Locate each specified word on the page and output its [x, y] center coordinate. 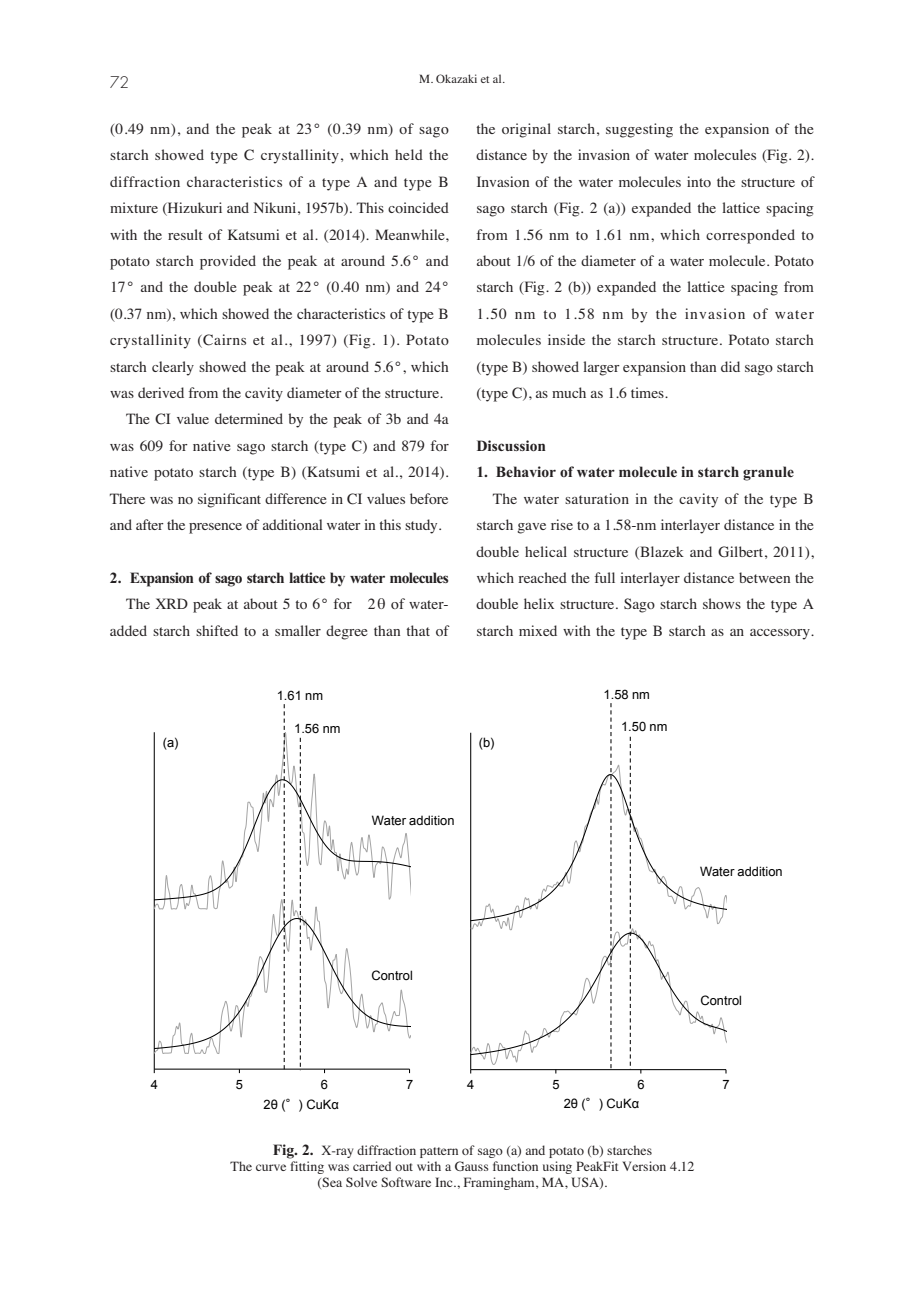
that [418, 630]
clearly [173, 368]
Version [644, 1166]
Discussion [511, 445]
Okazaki [456, 78]
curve [271, 1167]
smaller [298, 630]
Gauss [472, 1166]
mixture [134, 207]
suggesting [639, 130]
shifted [217, 630]
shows [722, 603]
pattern [439, 1152]
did [730, 366]
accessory [781, 634]
